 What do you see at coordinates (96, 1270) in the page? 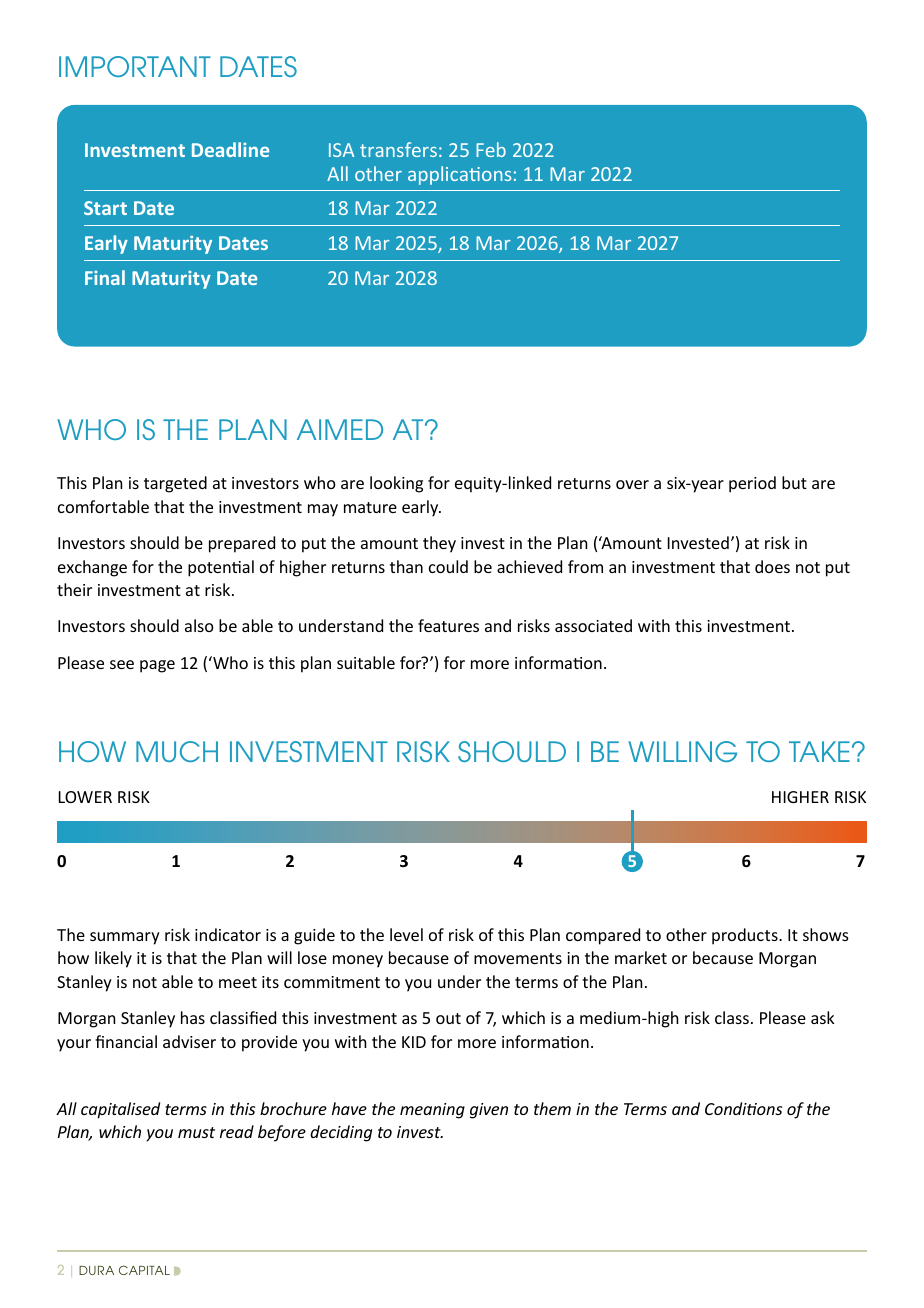
I see `DURA` at bounding box center [96, 1270].
